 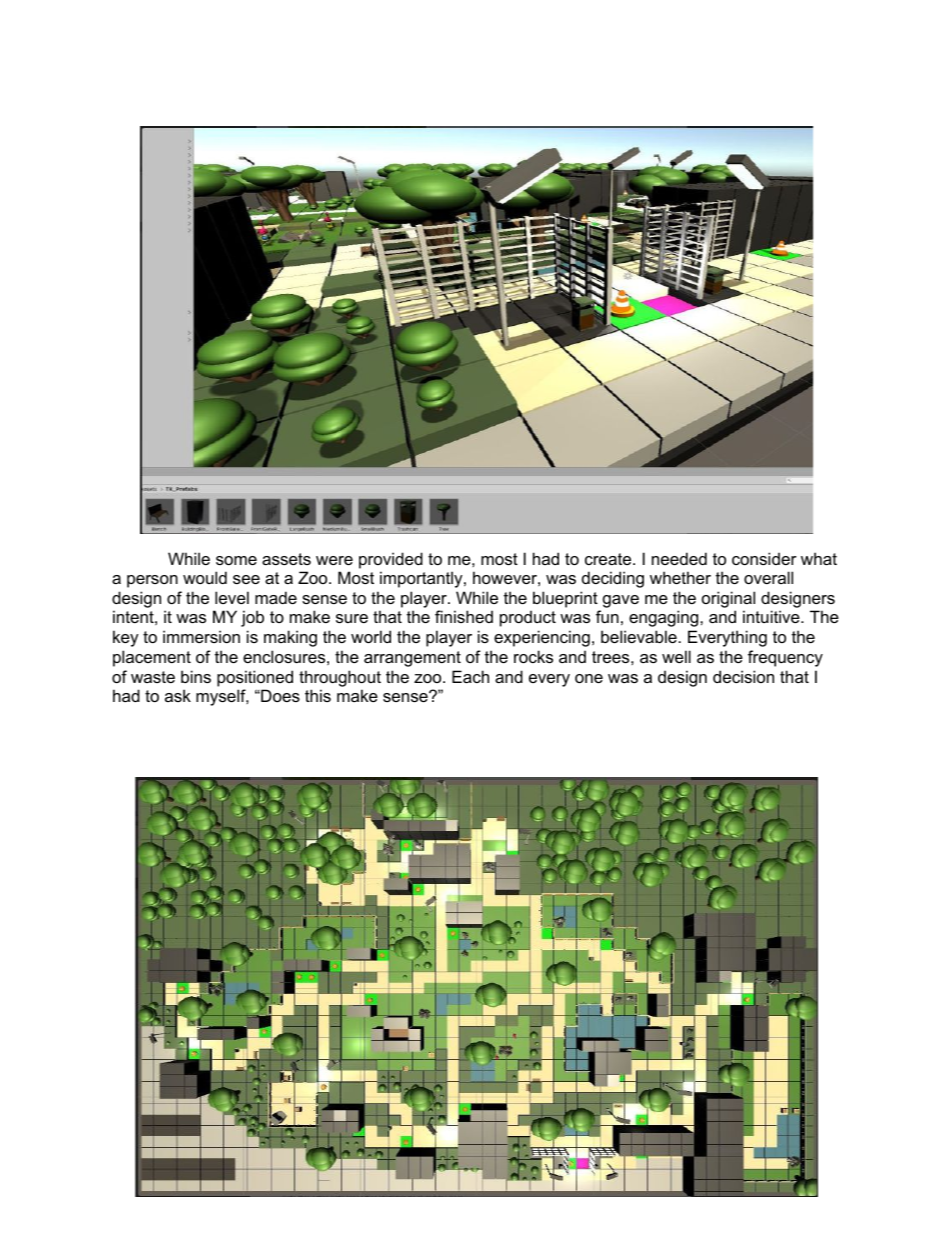 I want to click on some, so click(x=236, y=560).
